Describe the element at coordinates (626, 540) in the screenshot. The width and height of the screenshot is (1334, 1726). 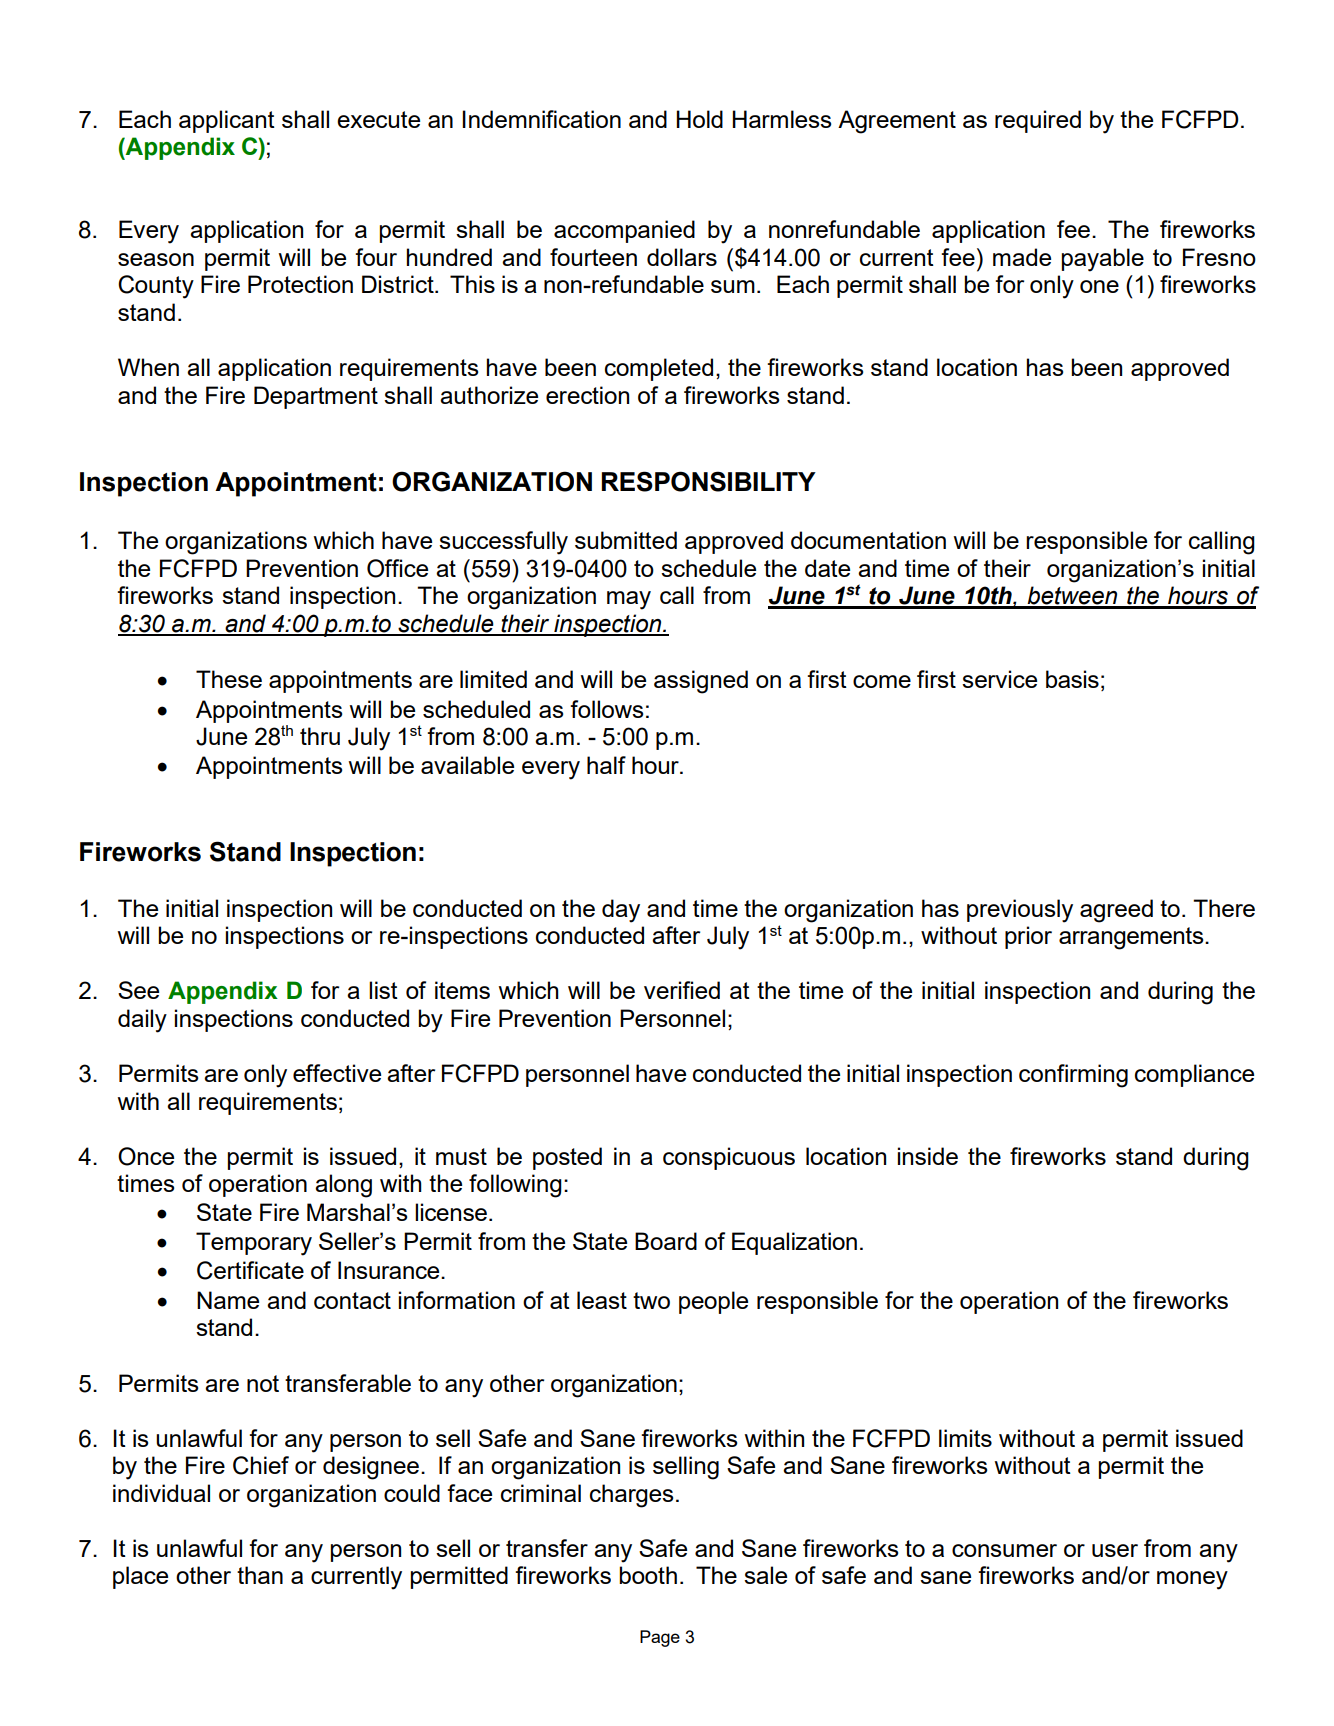
I see `submitted` at that location.
